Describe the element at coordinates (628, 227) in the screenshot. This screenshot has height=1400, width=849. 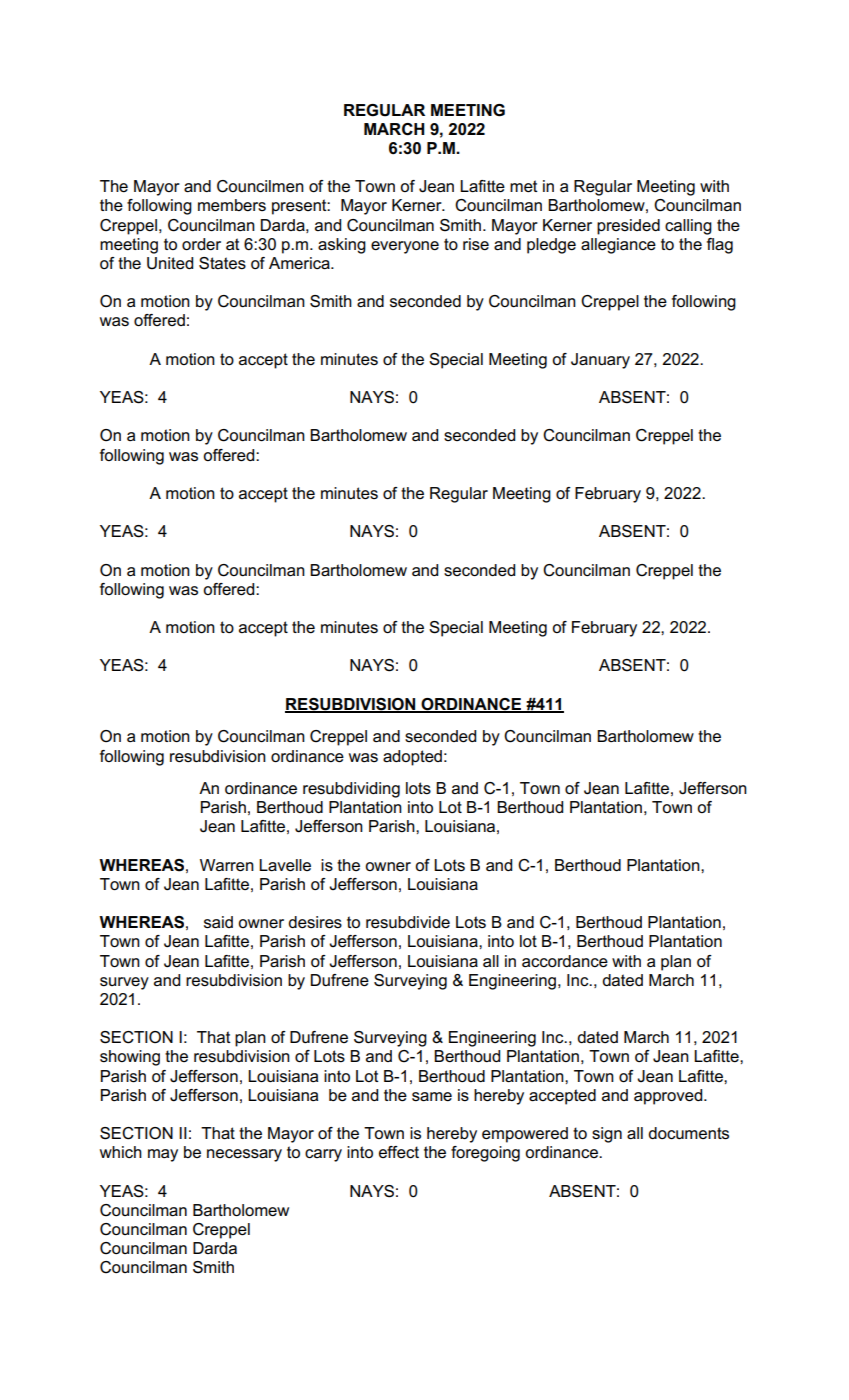
I see `presided` at that location.
